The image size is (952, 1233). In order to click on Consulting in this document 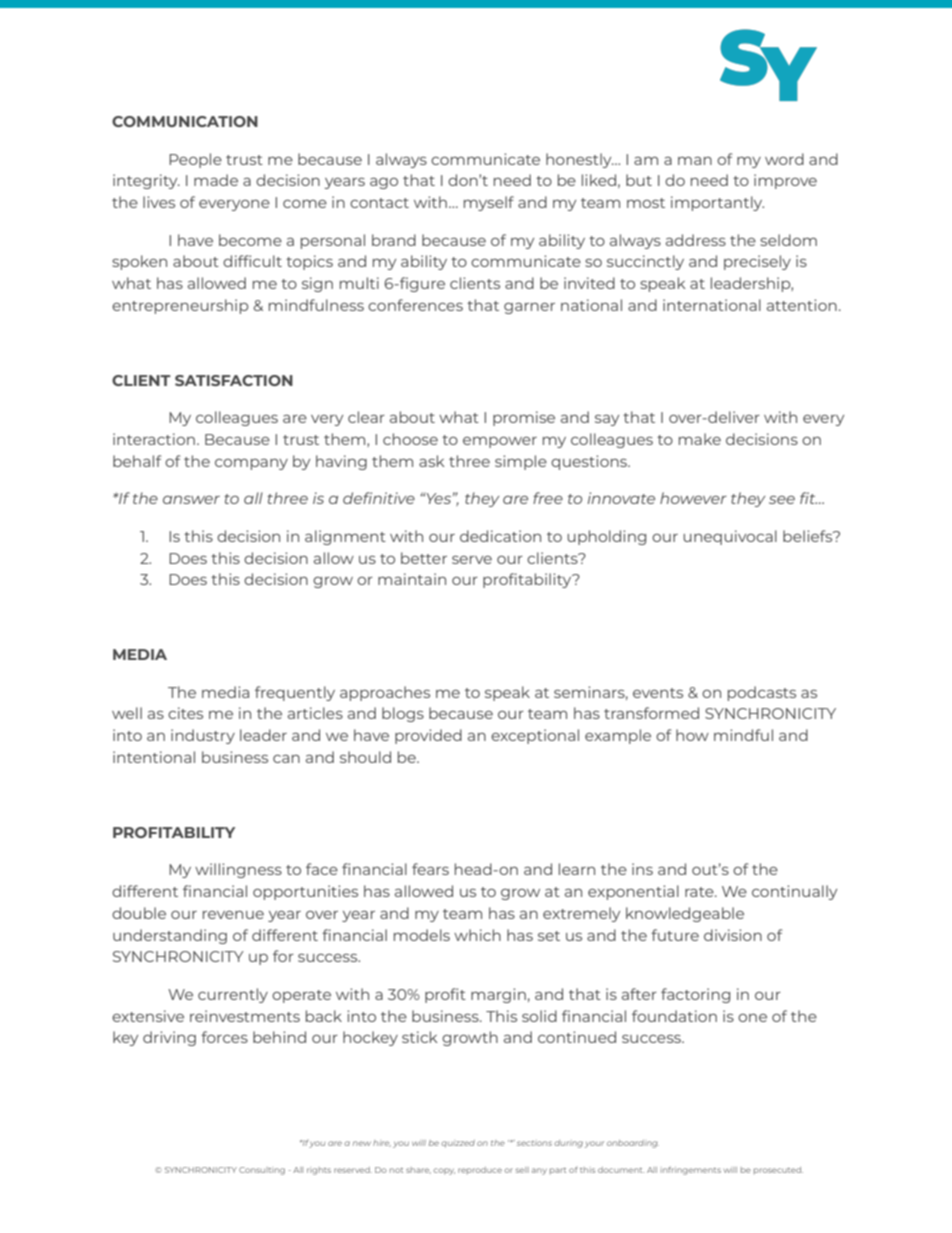, I will do `click(262, 1171)`.
